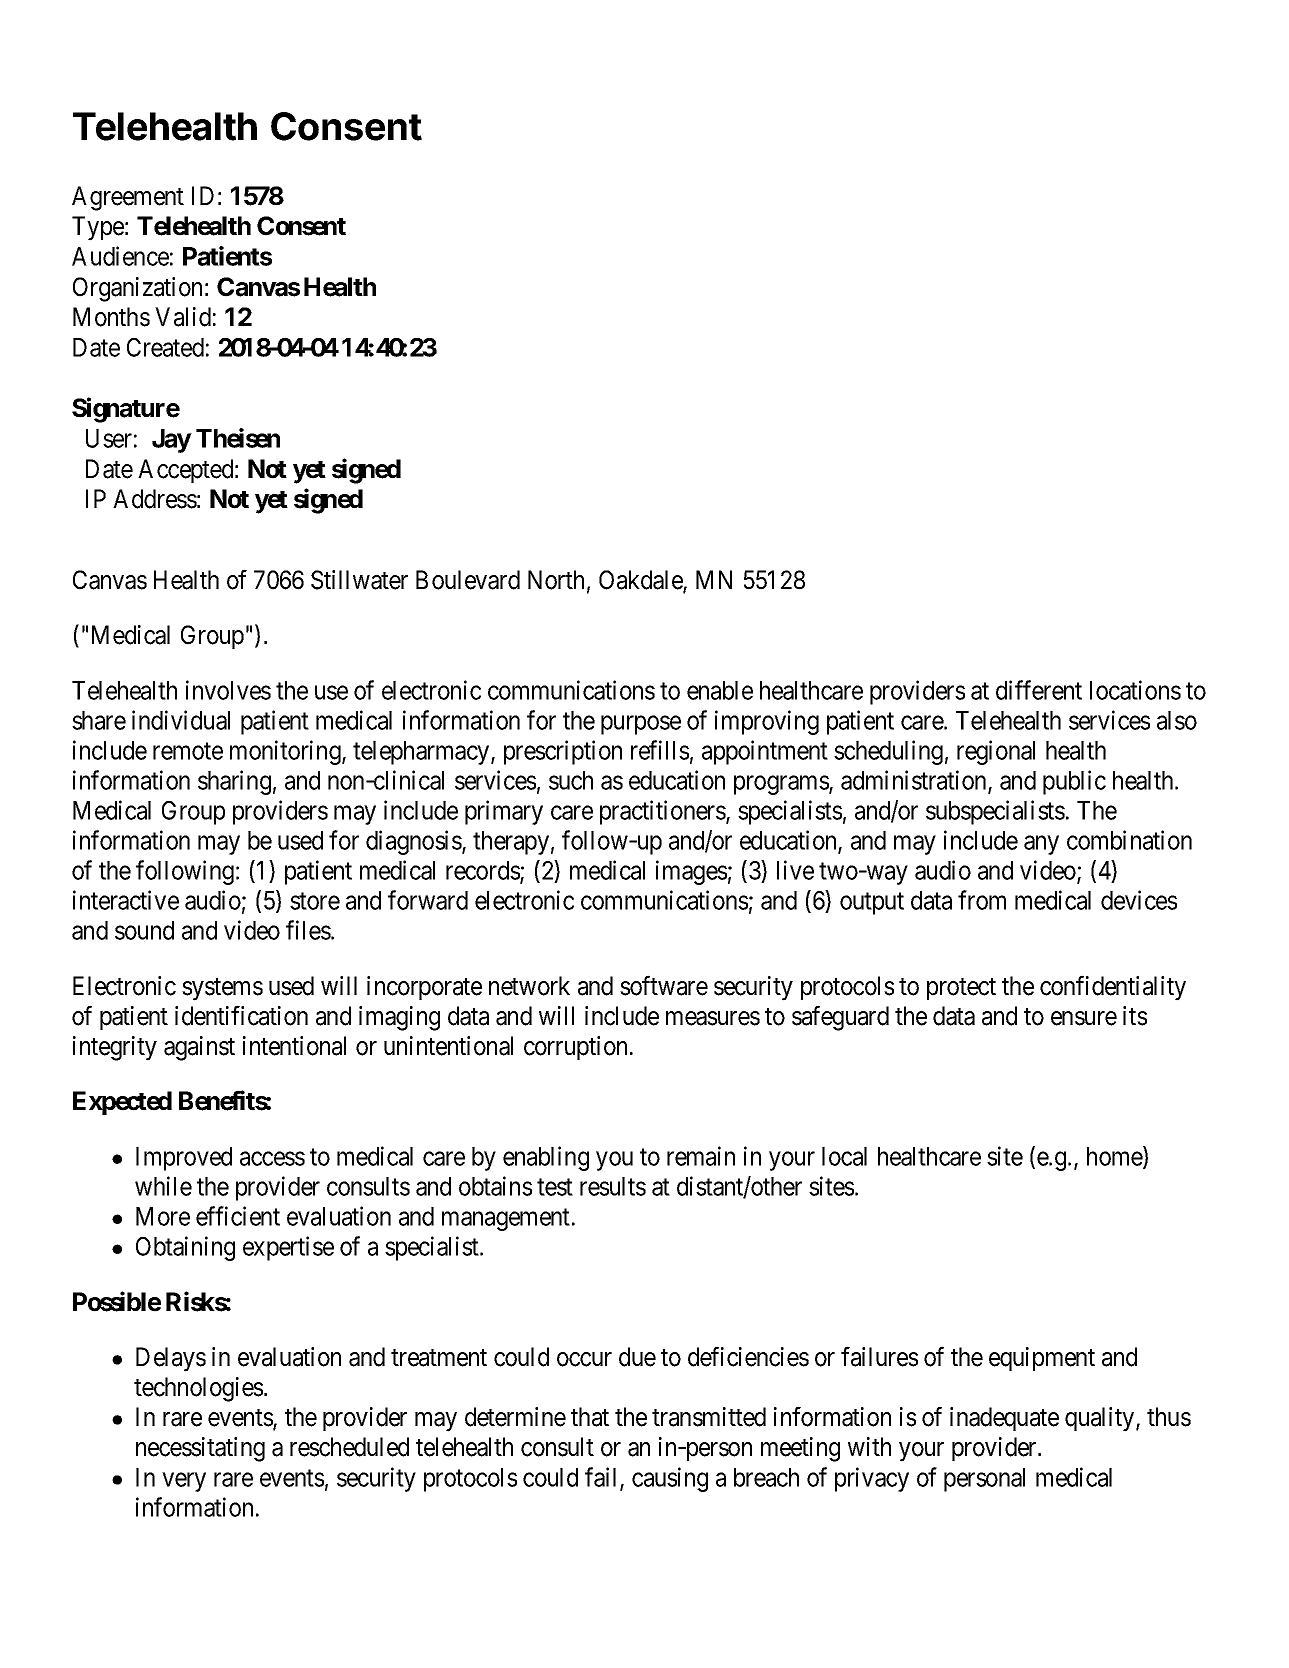 The width and height of the screenshot is (1289, 1668). What do you see at coordinates (575, 1048) in the screenshot?
I see `corruption` at bounding box center [575, 1048].
